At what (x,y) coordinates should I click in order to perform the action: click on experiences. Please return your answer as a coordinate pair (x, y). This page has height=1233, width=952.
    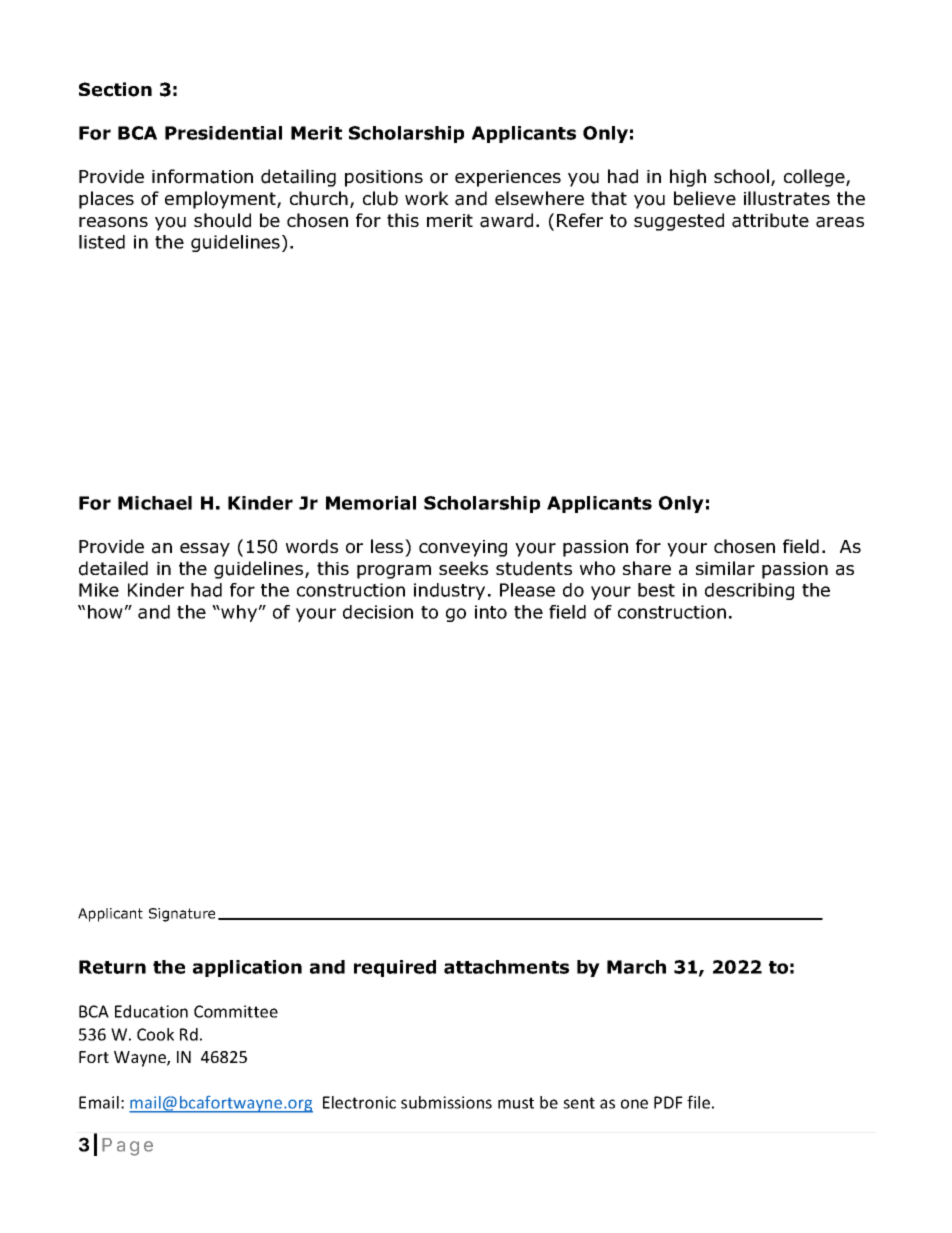
    Looking at the image, I should click on (508, 178).
